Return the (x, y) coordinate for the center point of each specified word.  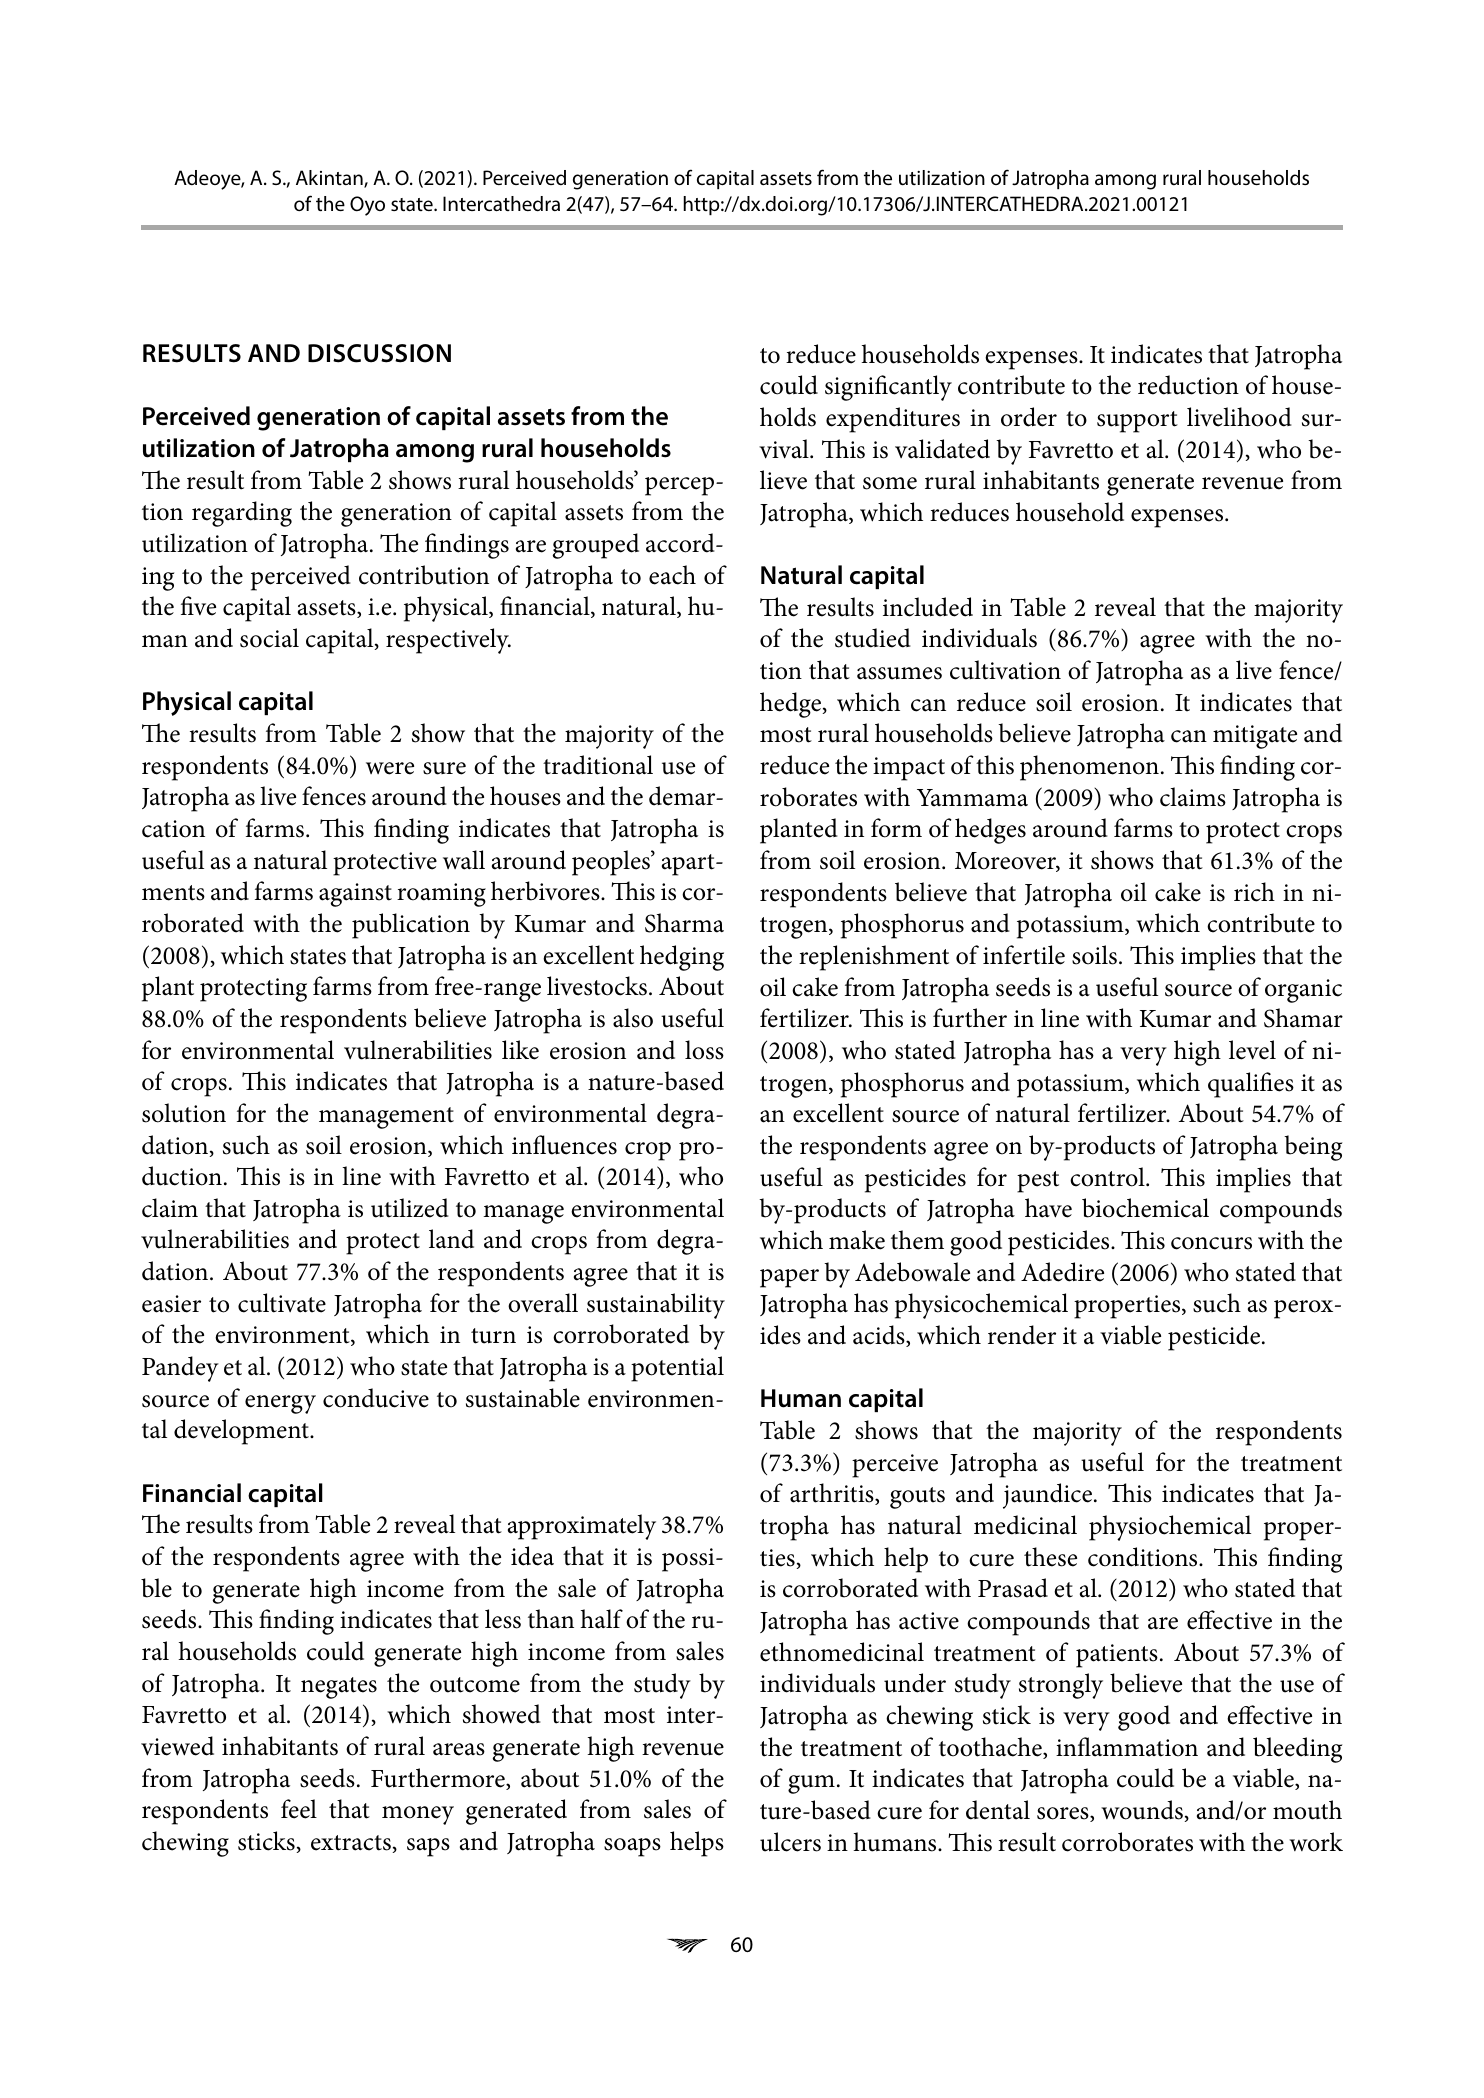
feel (299, 1809)
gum (811, 1784)
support (1137, 422)
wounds (1143, 1811)
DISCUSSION (379, 353)
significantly (888, 388)
